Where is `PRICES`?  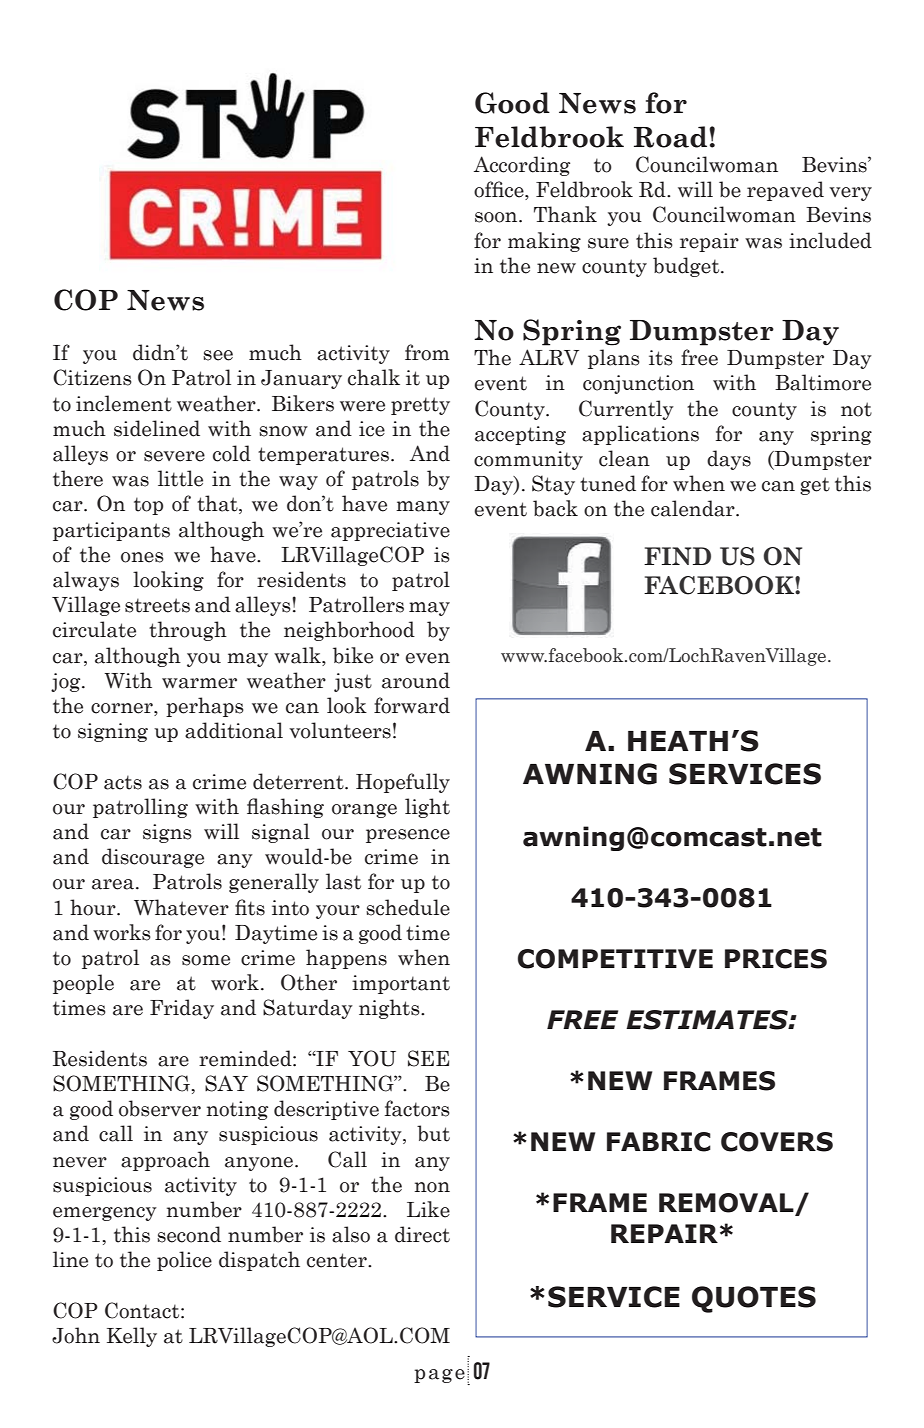
PRICES is located at coordinates (776, 959).
